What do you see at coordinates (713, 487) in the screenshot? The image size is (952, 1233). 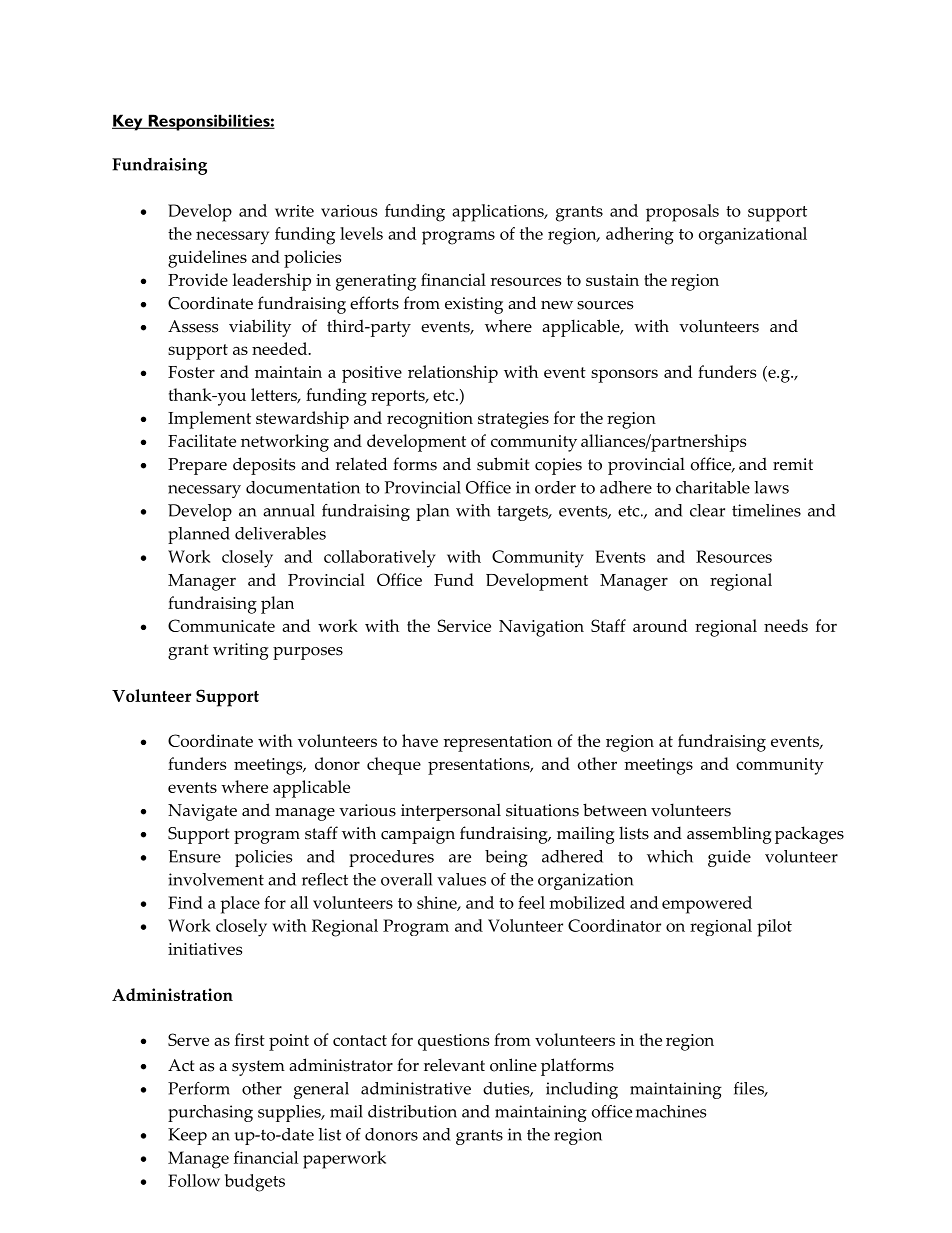 I see `charitable` at bounding box center [713, 487].
